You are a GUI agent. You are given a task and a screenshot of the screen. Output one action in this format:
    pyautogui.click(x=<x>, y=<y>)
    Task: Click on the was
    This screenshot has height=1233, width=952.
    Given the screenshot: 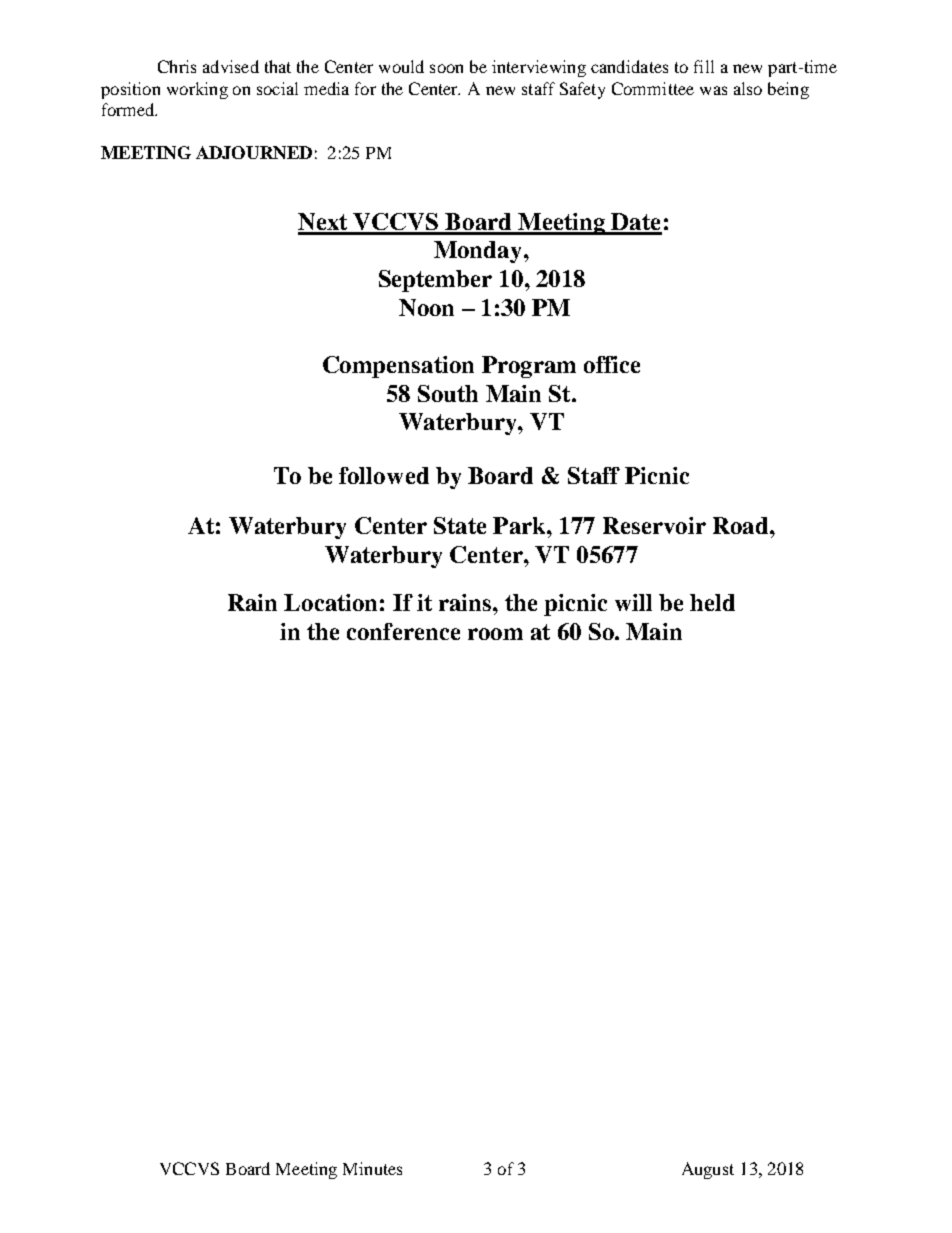 What is the action you would take?
    pyautogui.click(x=713, y=90)
